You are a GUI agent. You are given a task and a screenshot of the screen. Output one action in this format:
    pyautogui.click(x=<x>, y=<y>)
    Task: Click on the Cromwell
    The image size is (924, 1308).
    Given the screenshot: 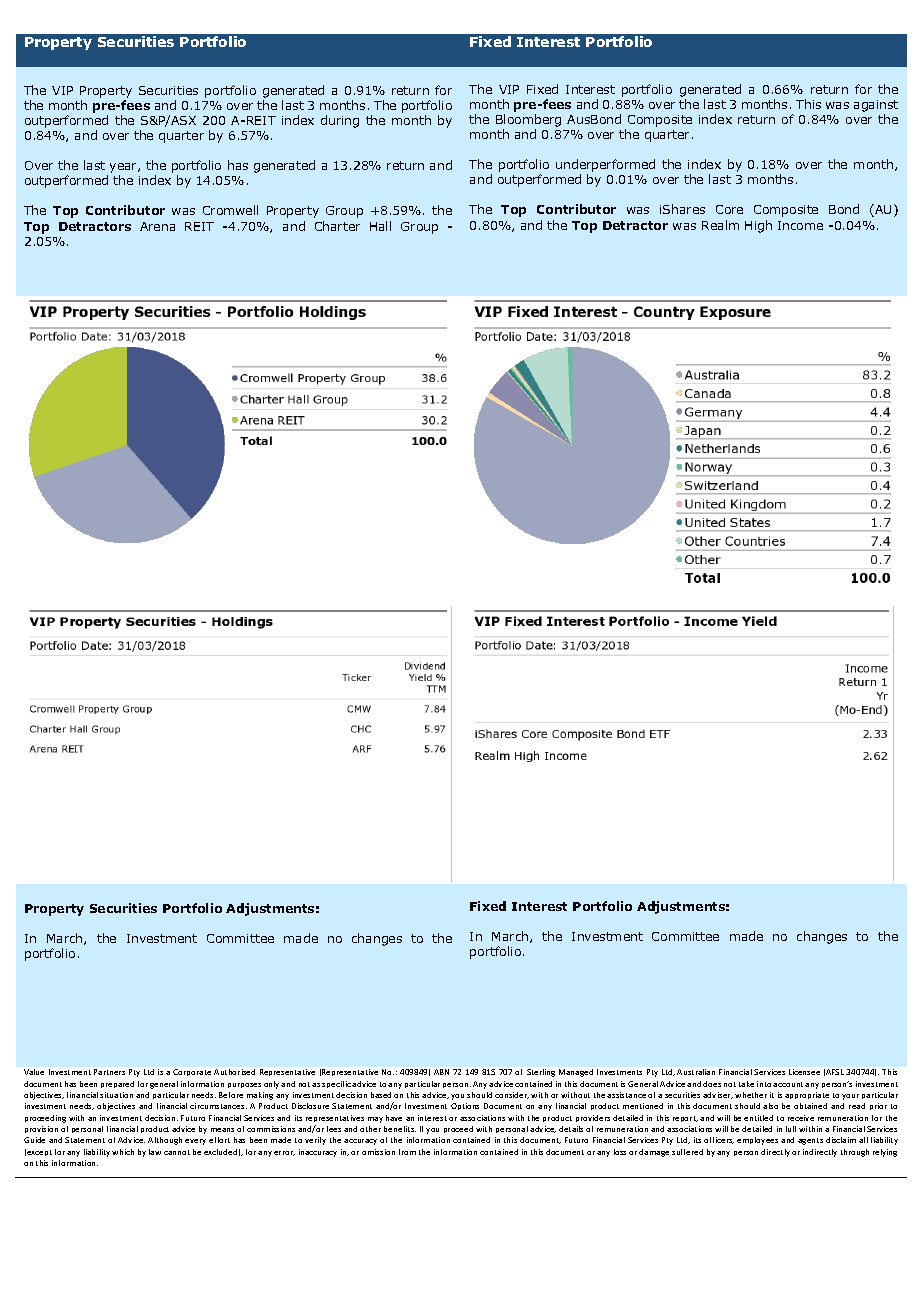 What is the action you would take?
    pyautogui.click(x=230, y=210)
